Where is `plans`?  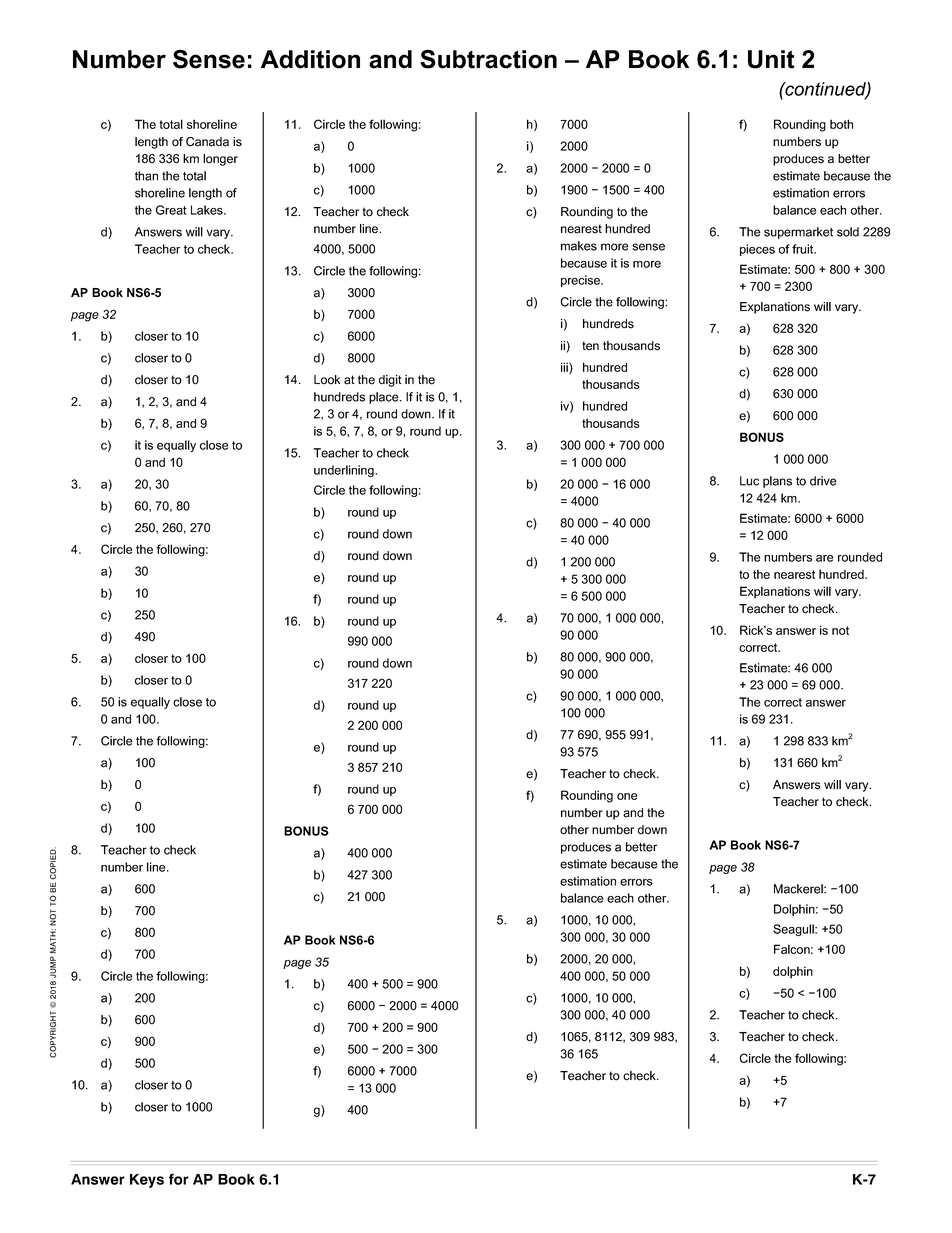
plans is located at coordinates (777, 482).
